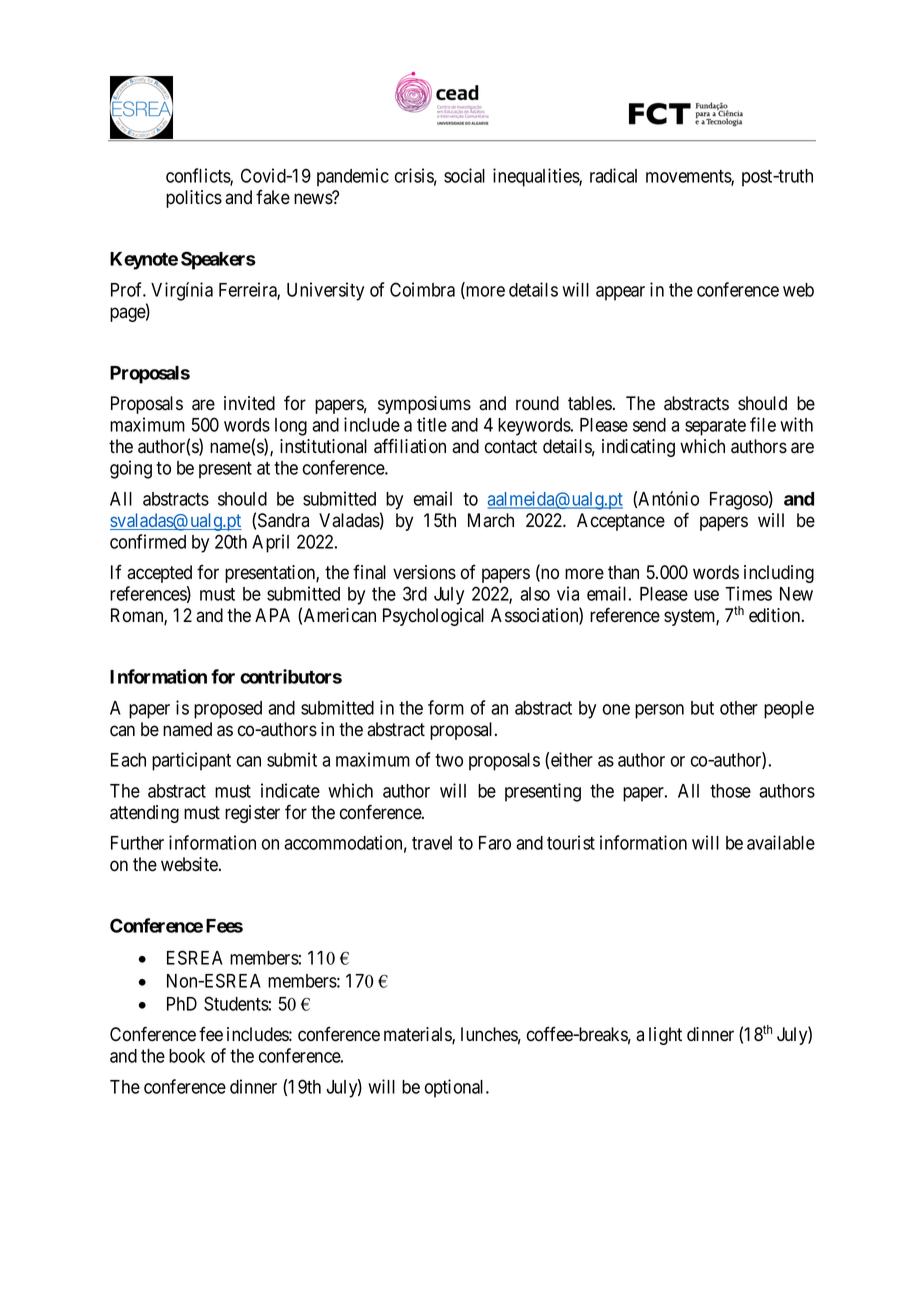  Describe the element at coordinates (432, 424) in the screenshot. I see `title` at that location.
